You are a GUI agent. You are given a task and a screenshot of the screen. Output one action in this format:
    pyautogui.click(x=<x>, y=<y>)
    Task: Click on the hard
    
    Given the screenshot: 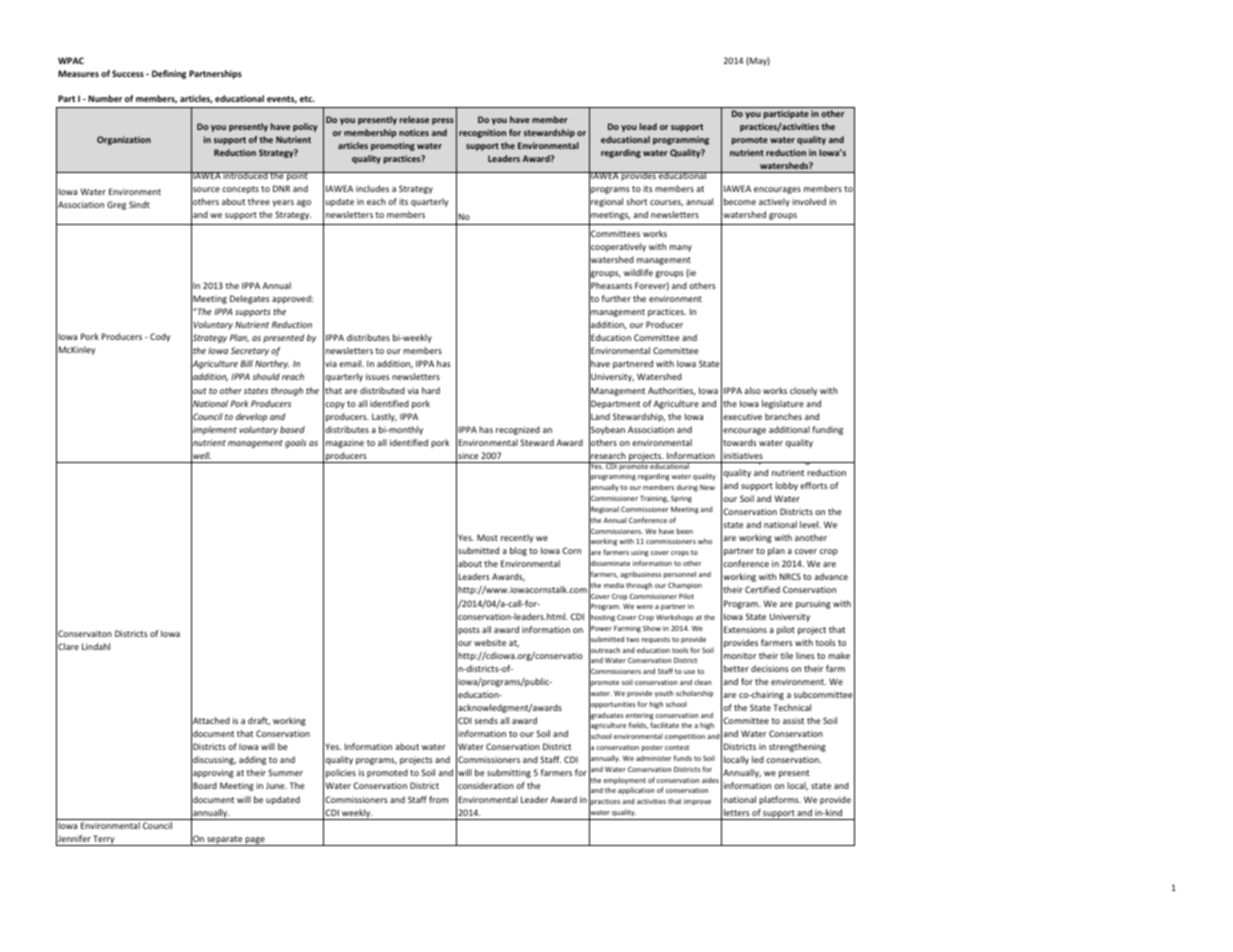 What is the action you would take?
    pyautogui.click(x=431, y=390)
